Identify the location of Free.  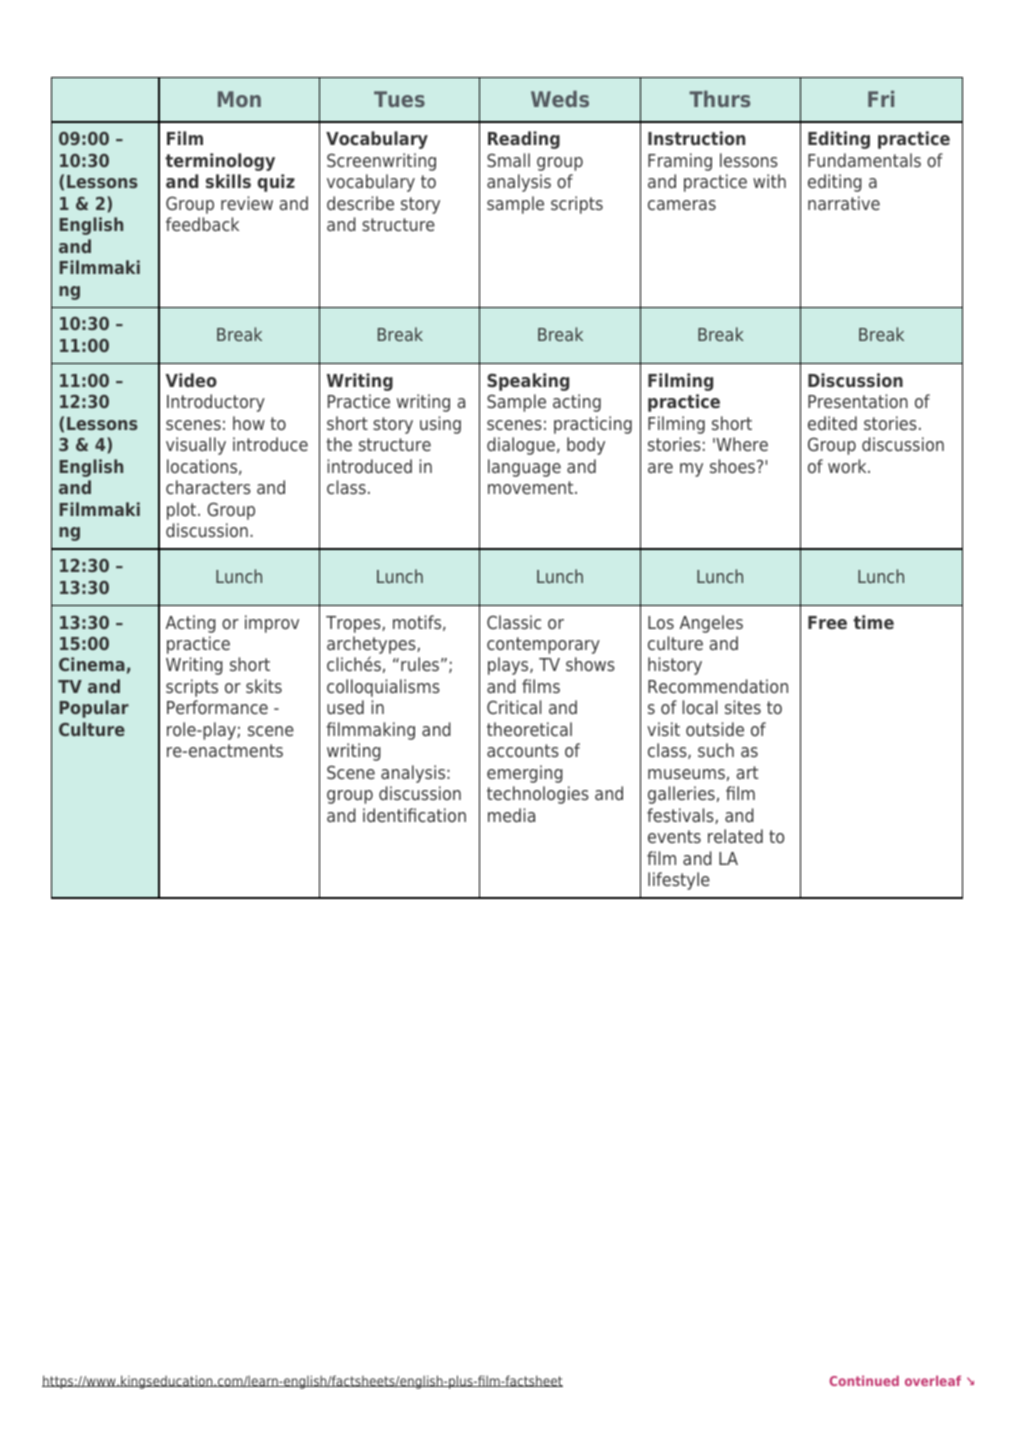
(827, 622).
